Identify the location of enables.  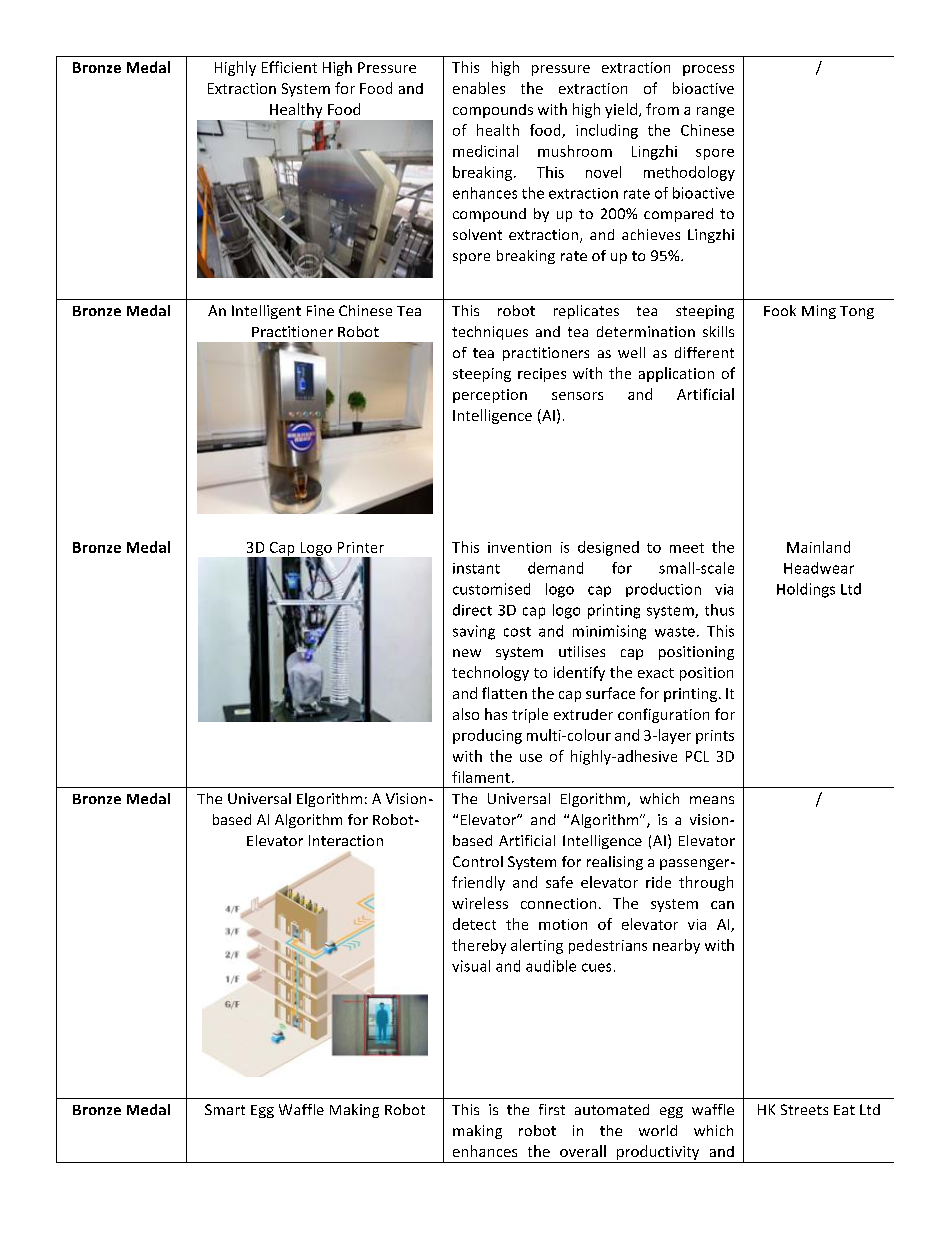
(479, 88).
